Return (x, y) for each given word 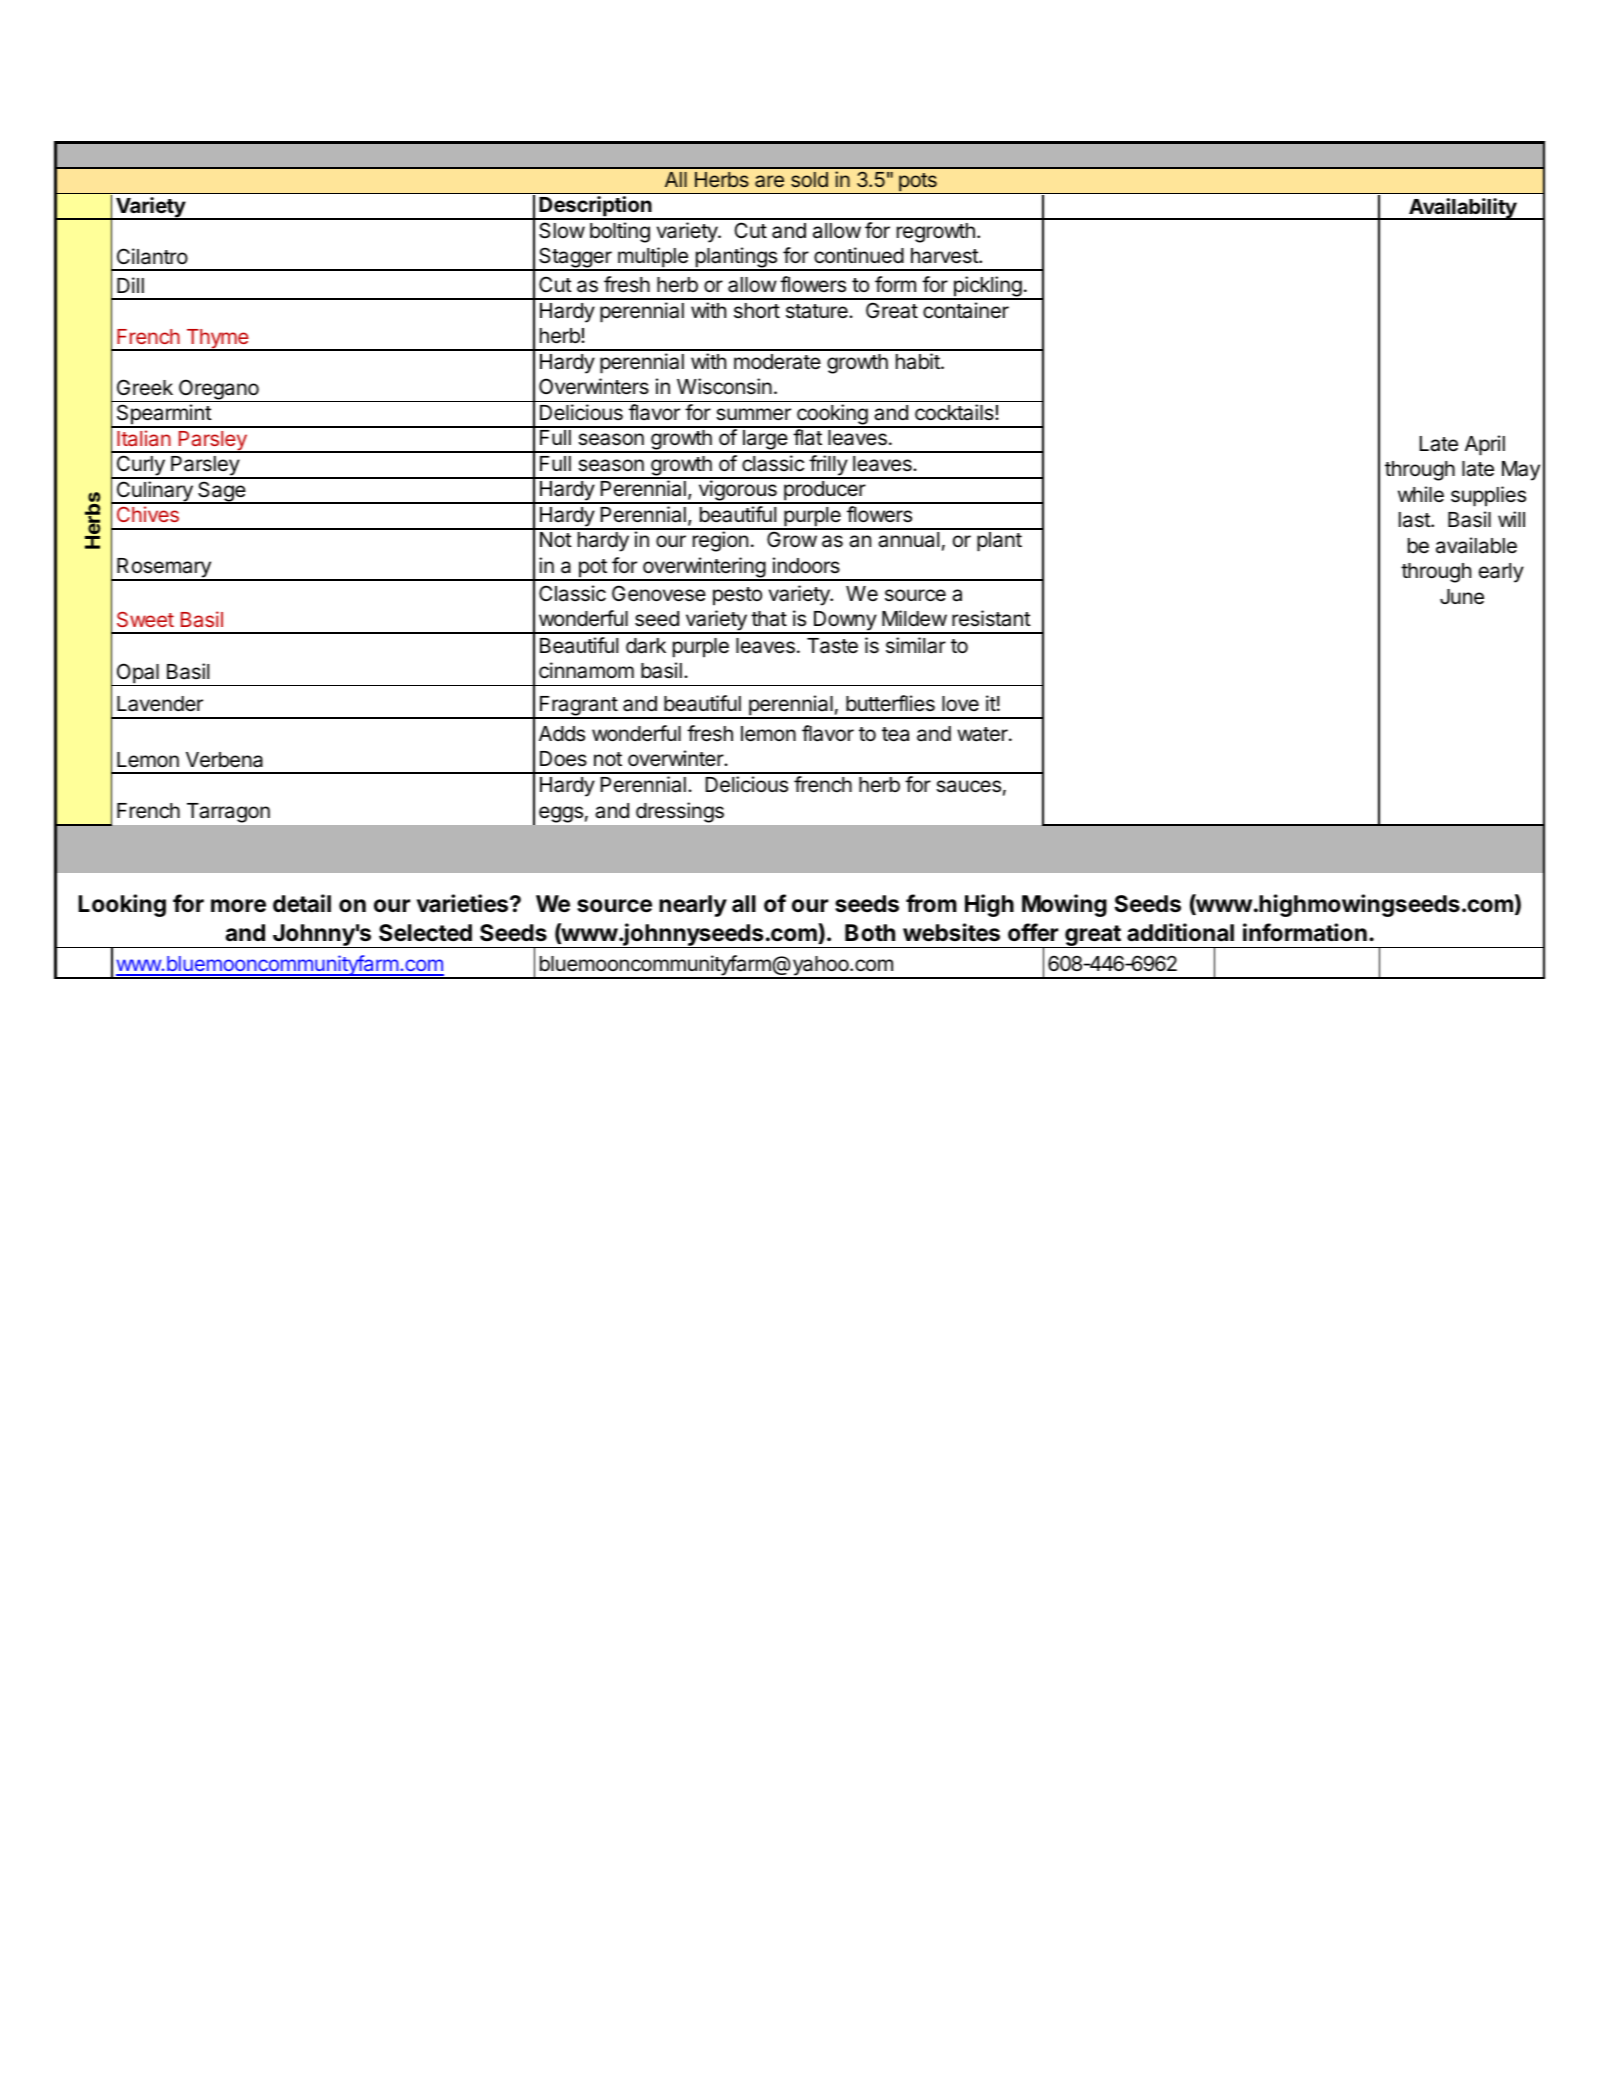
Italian (144, 438)
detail (302, 903)
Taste (832, 646)
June (1462, 597)
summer (753, 414)
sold (809, 179)
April (1485, 445)
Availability (1463, 209)
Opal (137, 674)
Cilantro (152, 256)
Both (870, 932)
